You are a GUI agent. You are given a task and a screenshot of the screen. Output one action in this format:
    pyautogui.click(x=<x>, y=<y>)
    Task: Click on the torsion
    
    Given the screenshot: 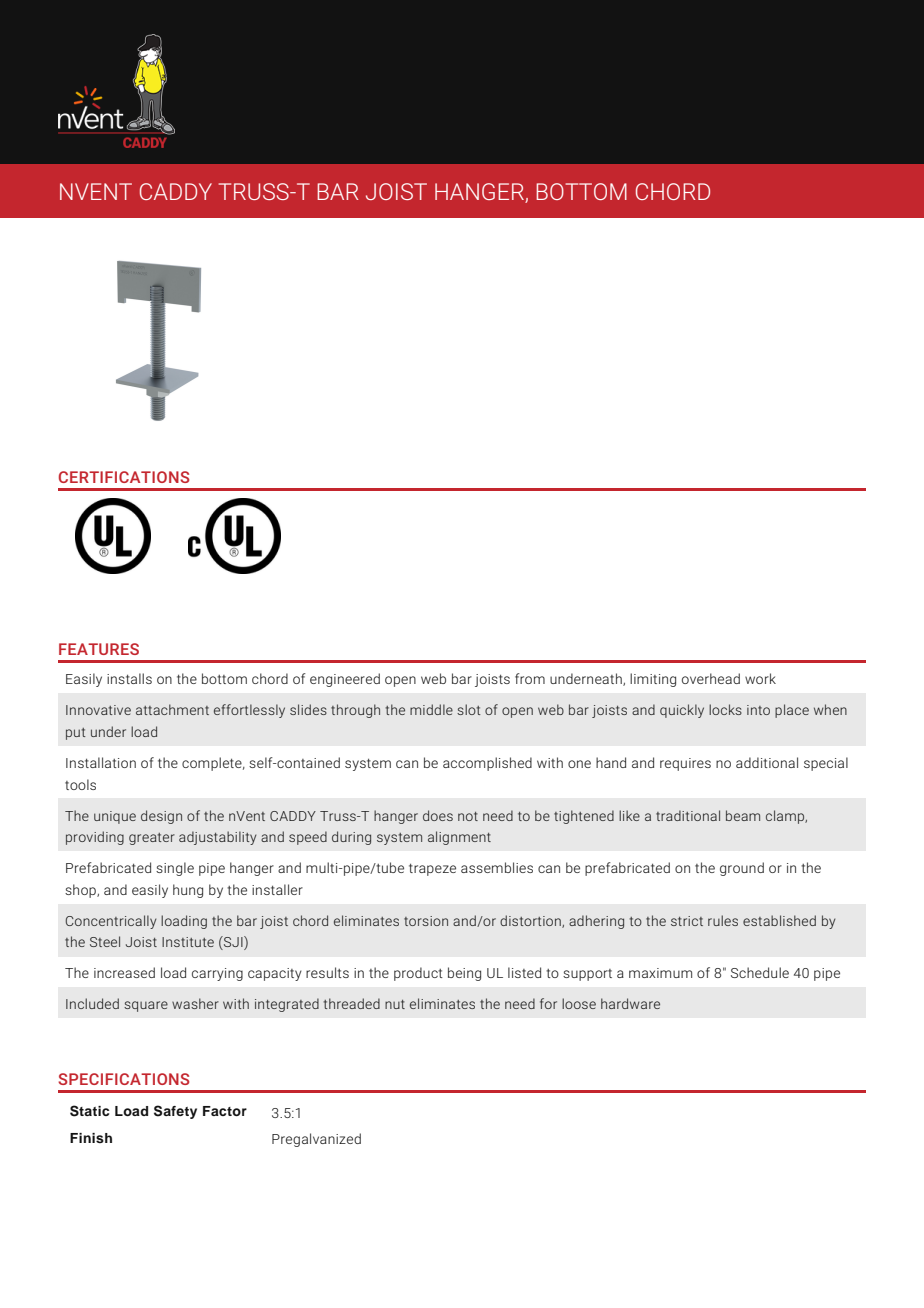 What is the action you would take?
    pyautogui.click(x=426, y=921)
